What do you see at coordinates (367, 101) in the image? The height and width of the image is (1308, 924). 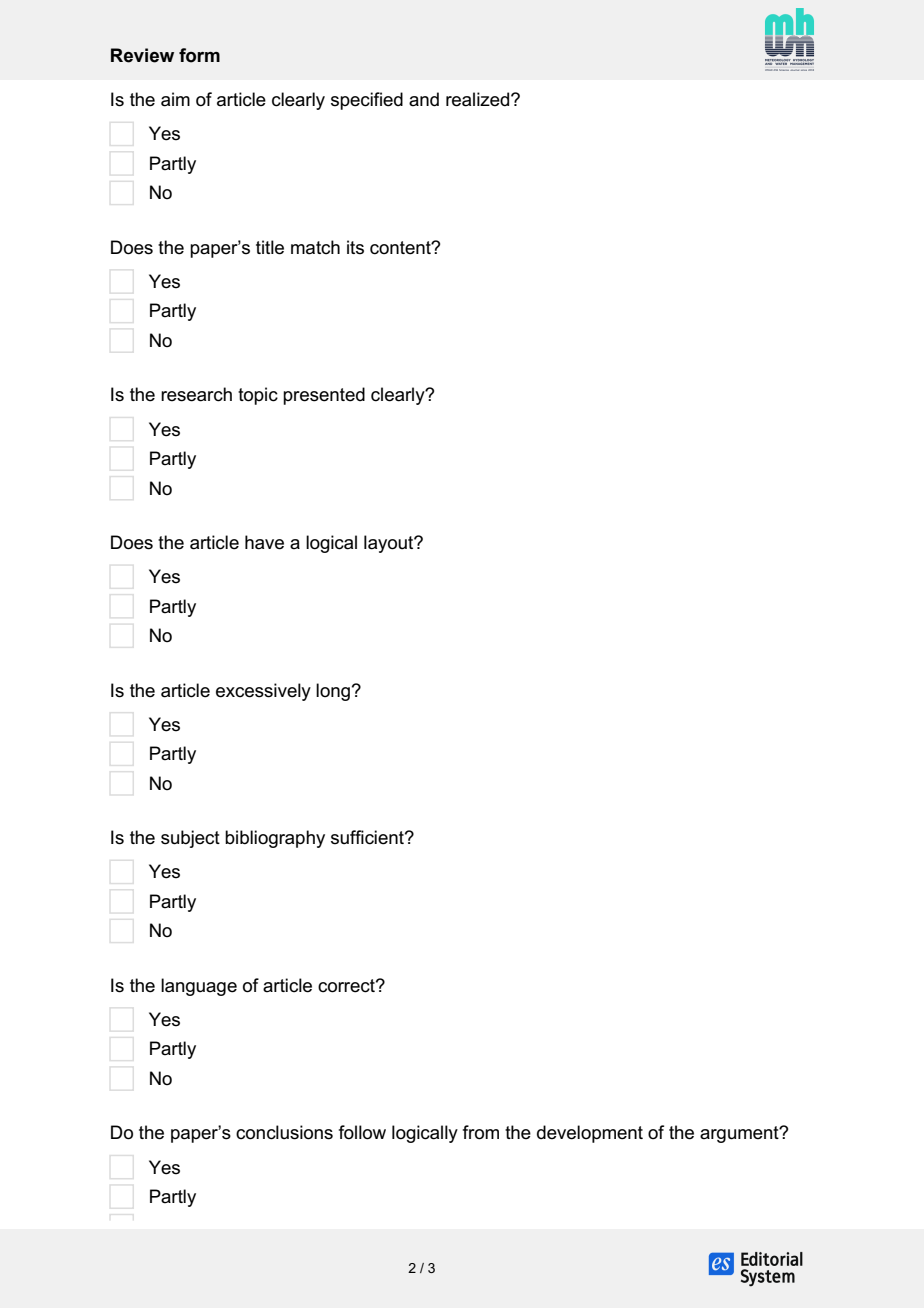 I see `specified` at bounding box center [367, 101].
